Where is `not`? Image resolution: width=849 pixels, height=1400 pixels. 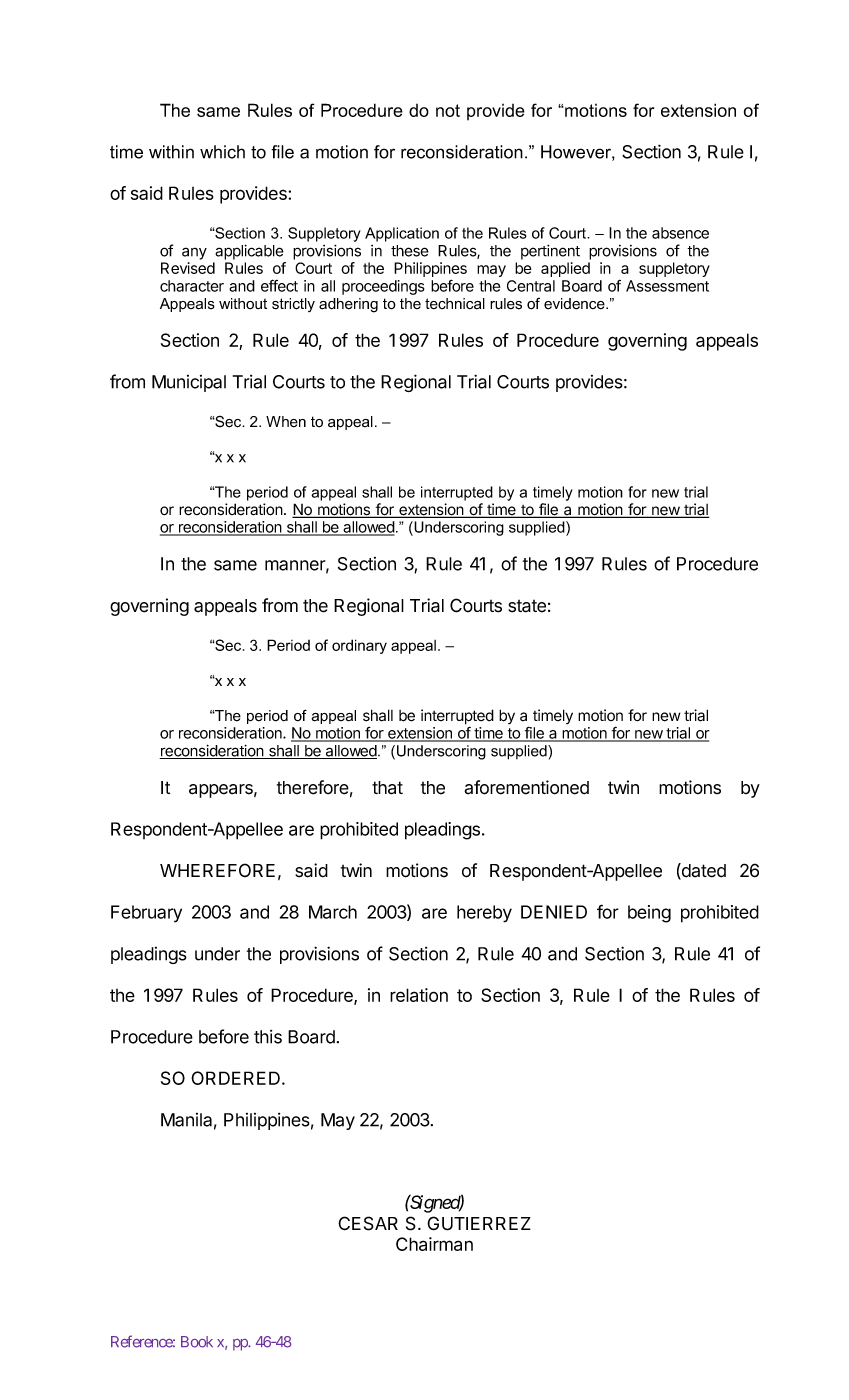
not is located at coordinates (448, 110).
